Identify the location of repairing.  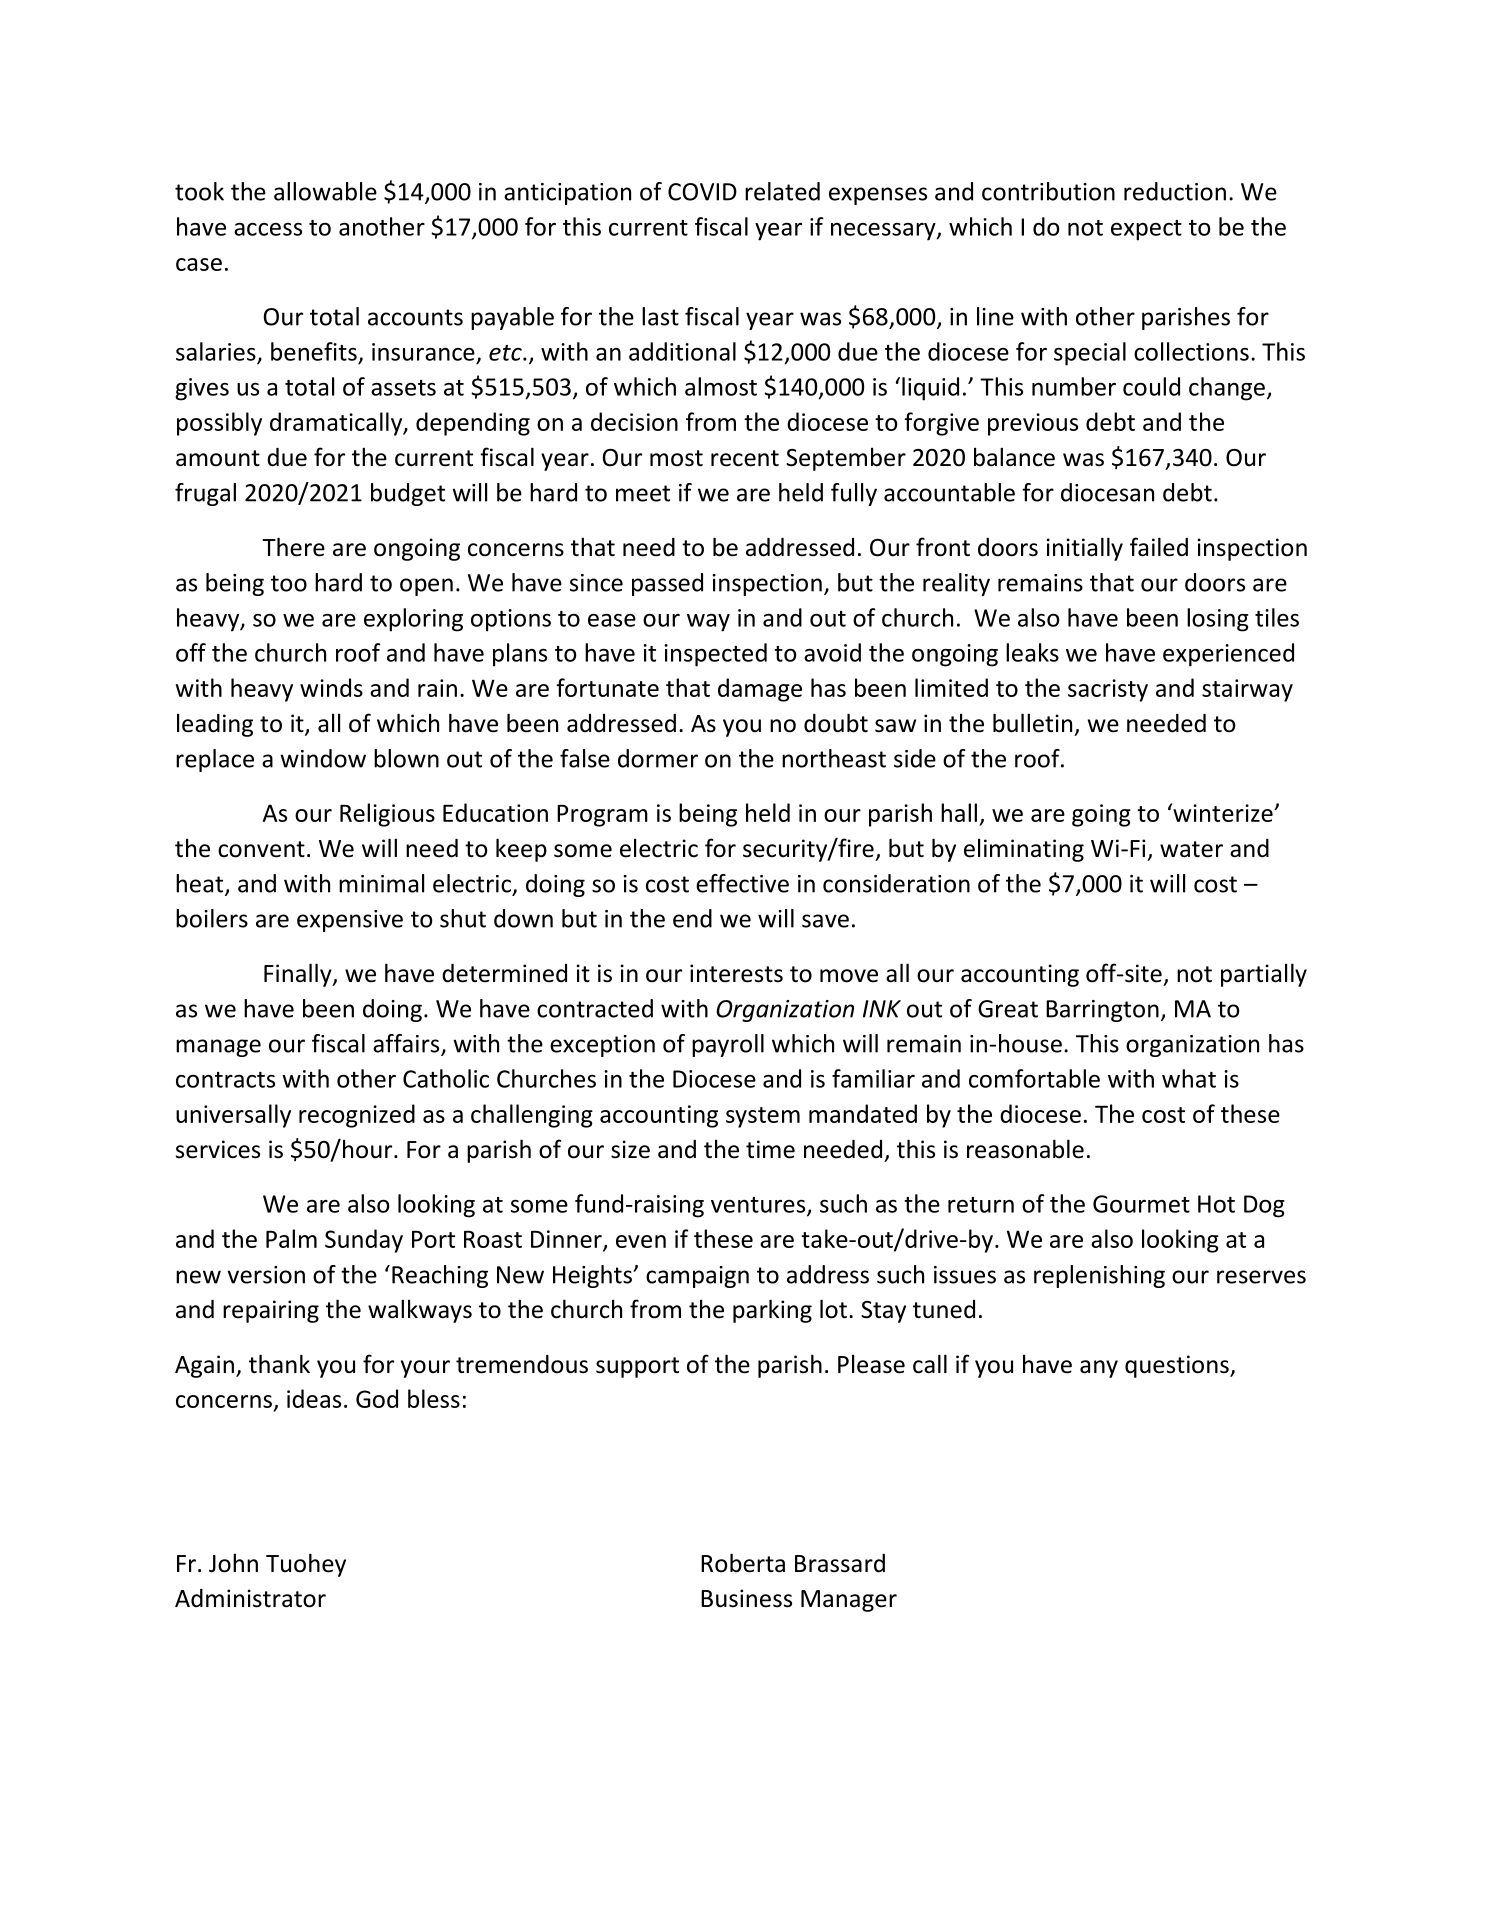
(271, 1311).
